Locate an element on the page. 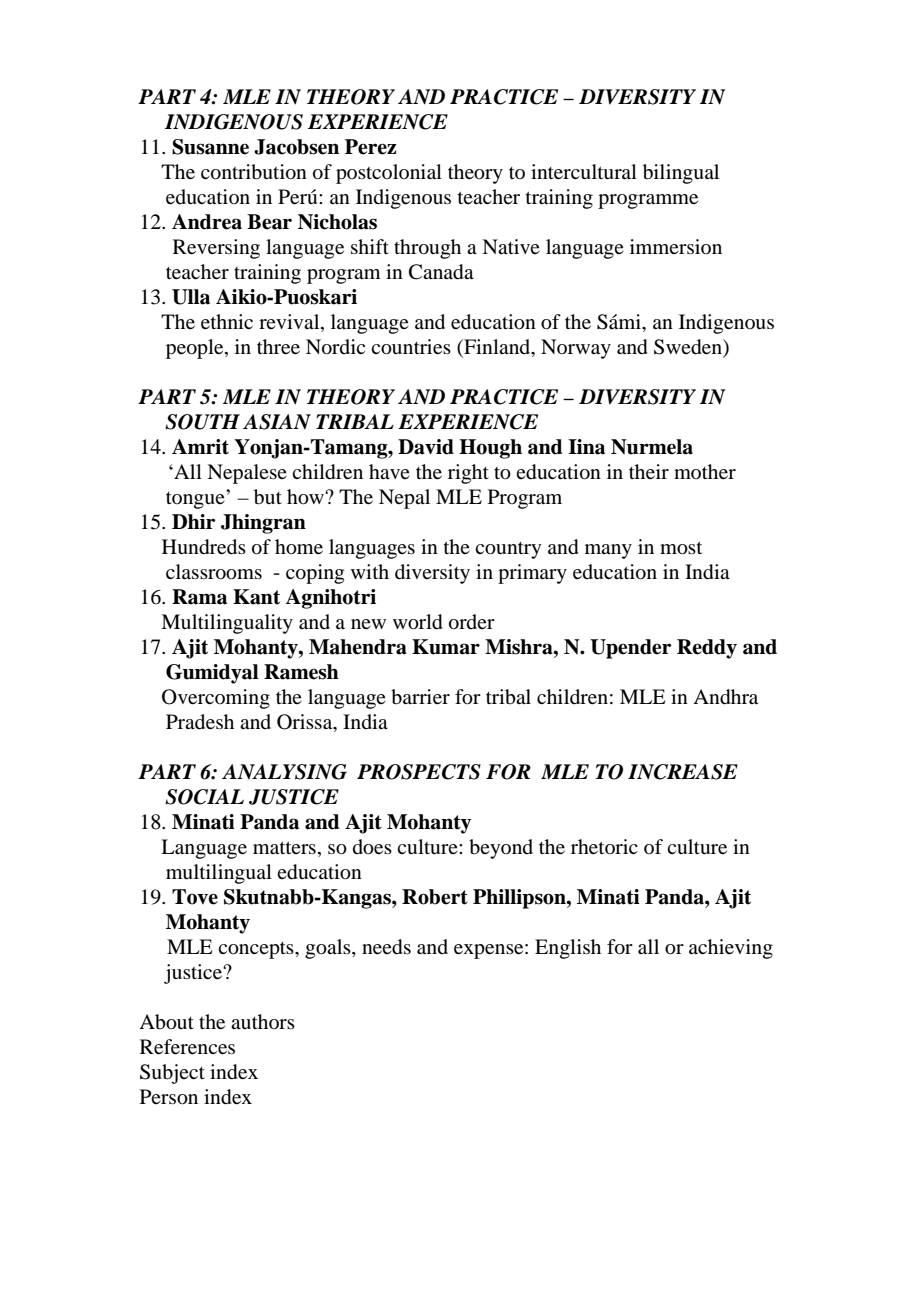 The width and height of the page is (924, 1308). Kant is located at coordinates (256, 597).
